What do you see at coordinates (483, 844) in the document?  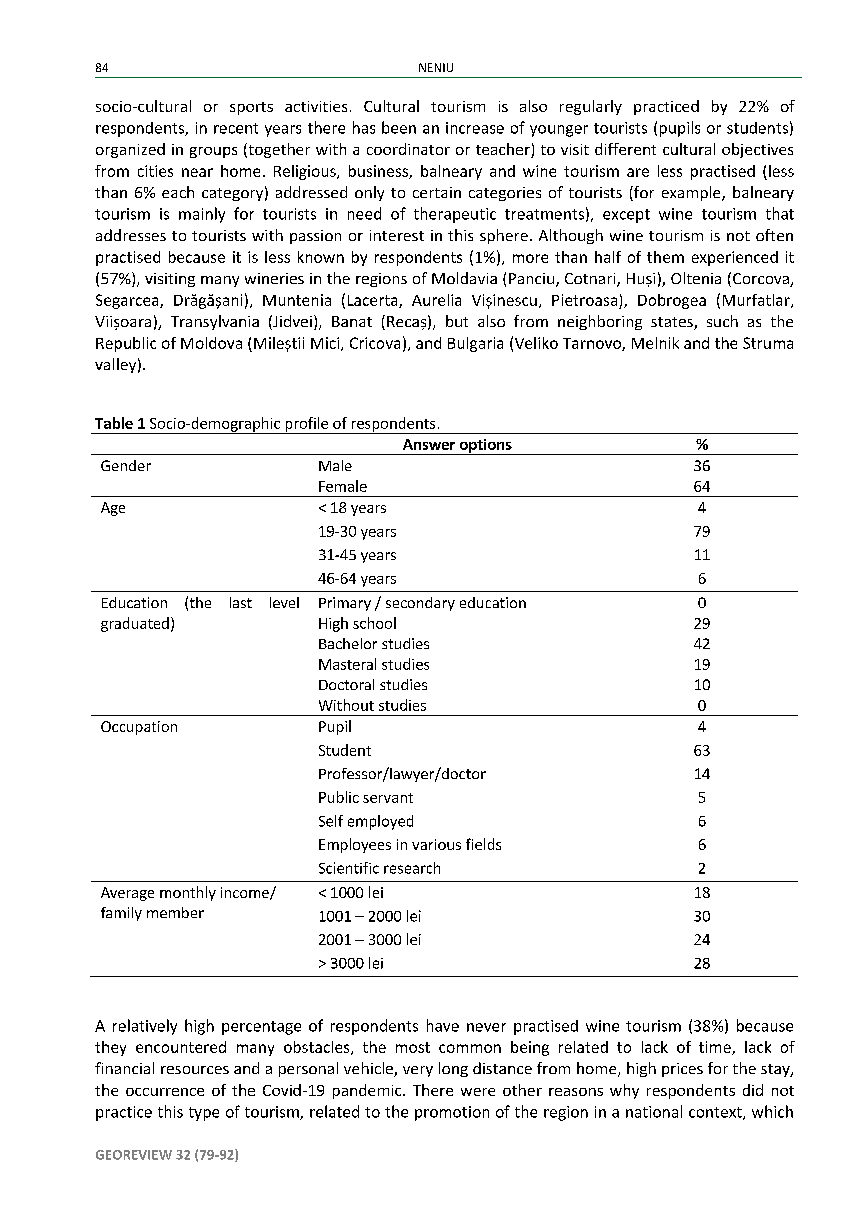 I see `fields` at bounding box center [483, 844].
